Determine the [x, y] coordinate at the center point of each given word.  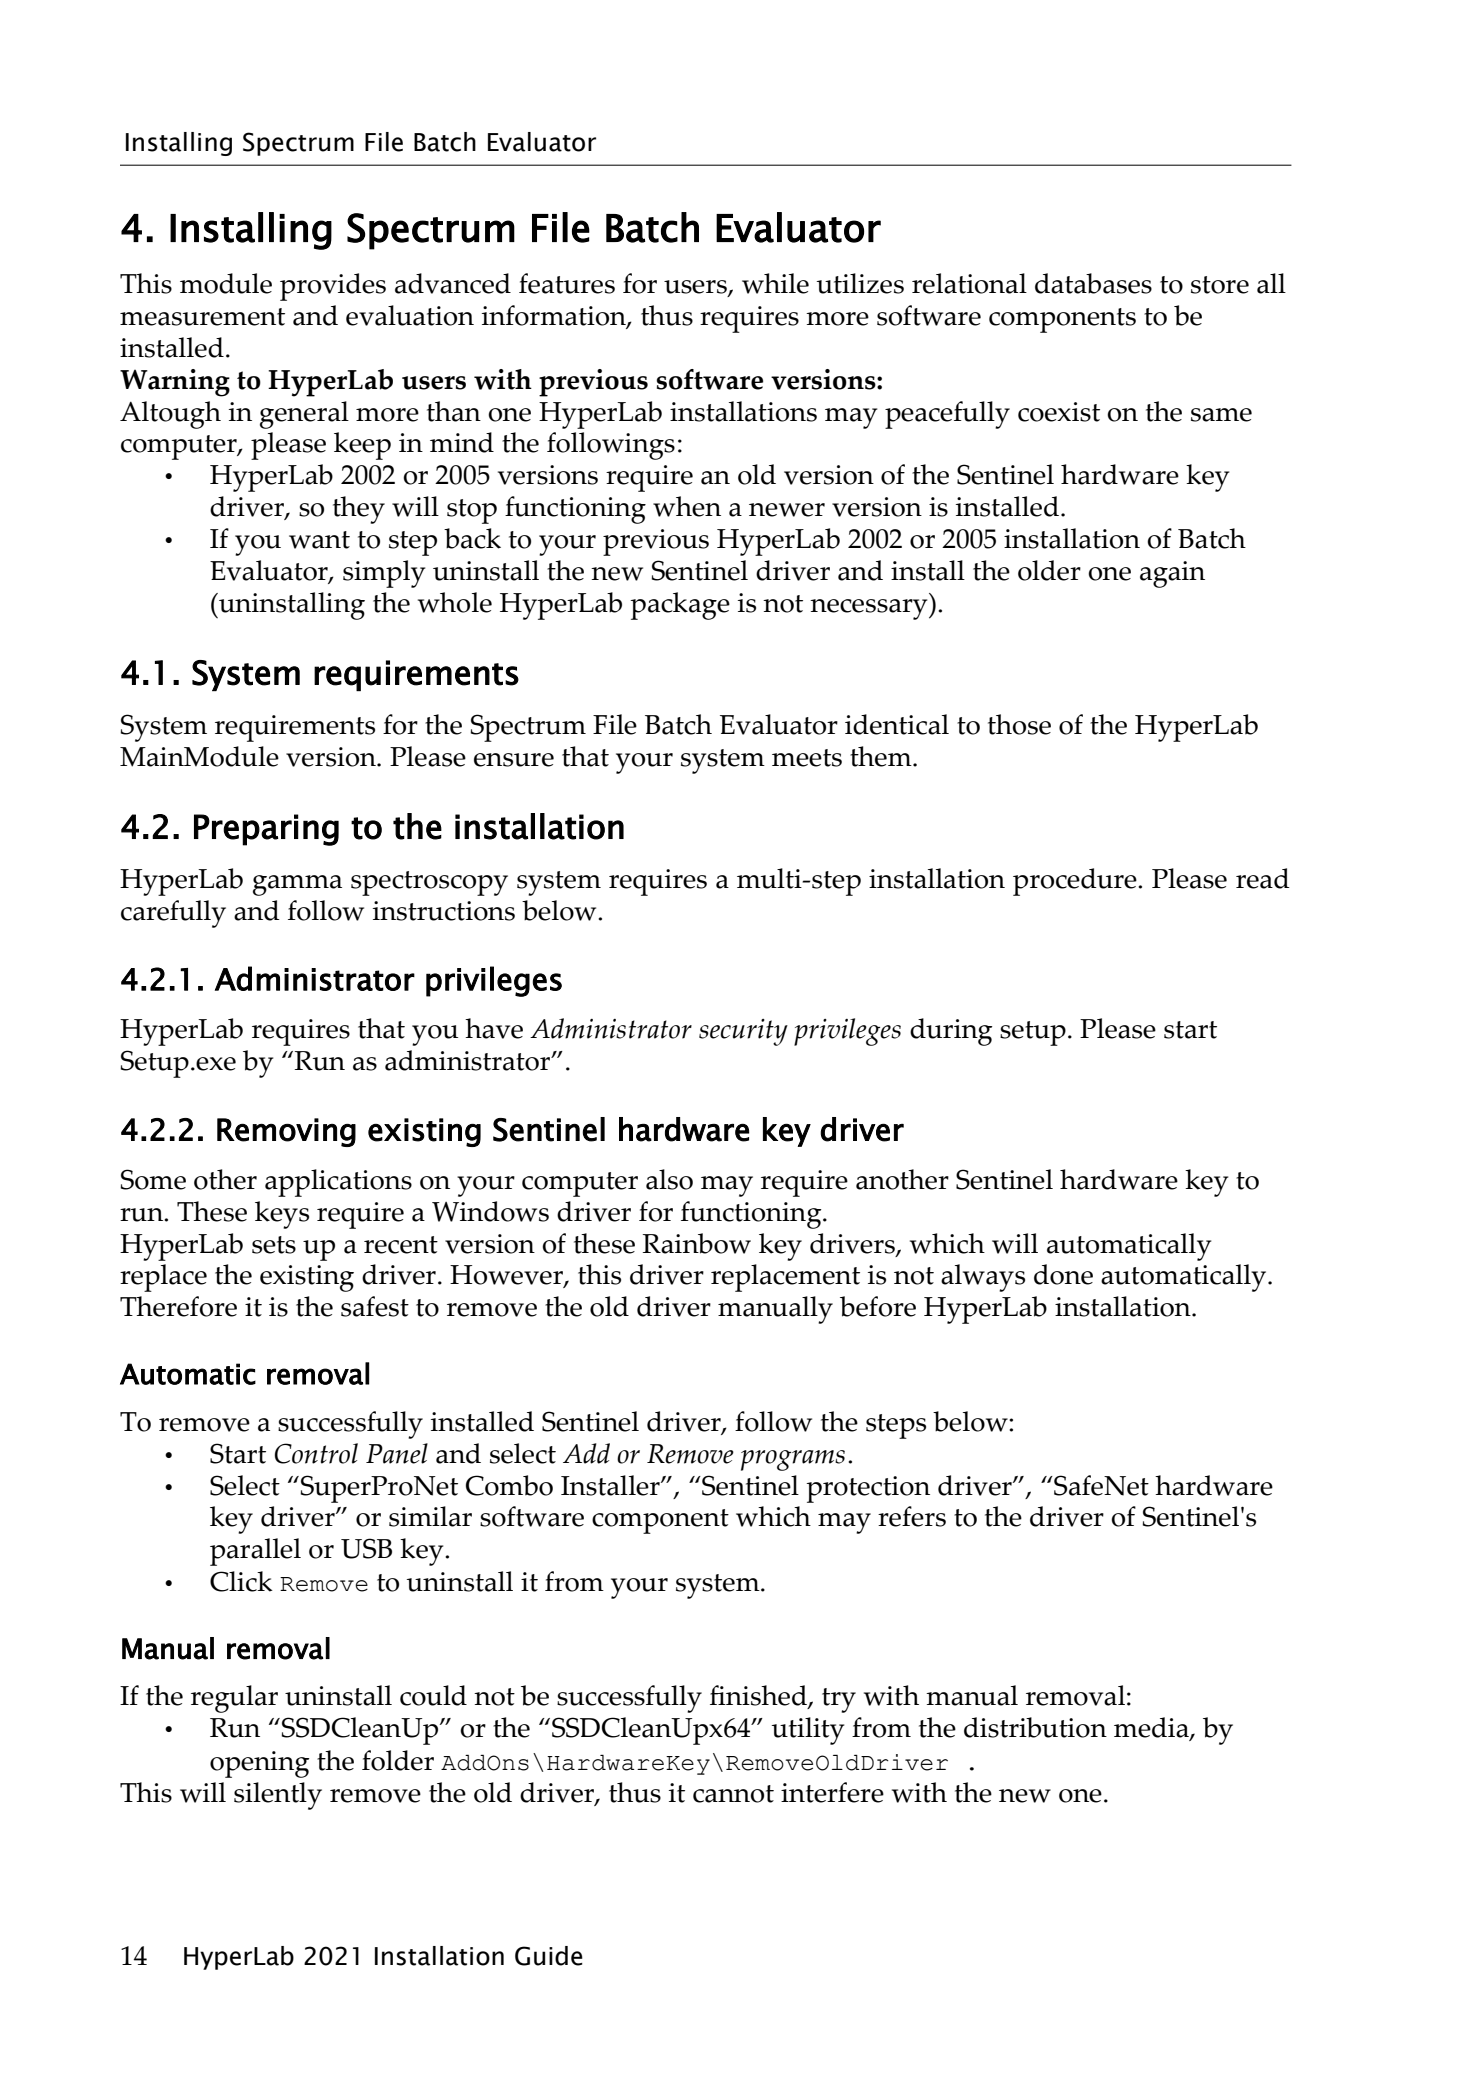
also [669, 1179]
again [1172, 574]
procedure [1076, 882]
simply [384, 574]
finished [759, 1697]
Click [241, 1581]
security [743, 1032]
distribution [1035, 1727]
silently [278, 1796]
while [775, 283]
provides [333, 287]
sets [274, 1245]
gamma [297, 885]
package [680, 606]
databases [1093, 283]
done [1063, 1274]
